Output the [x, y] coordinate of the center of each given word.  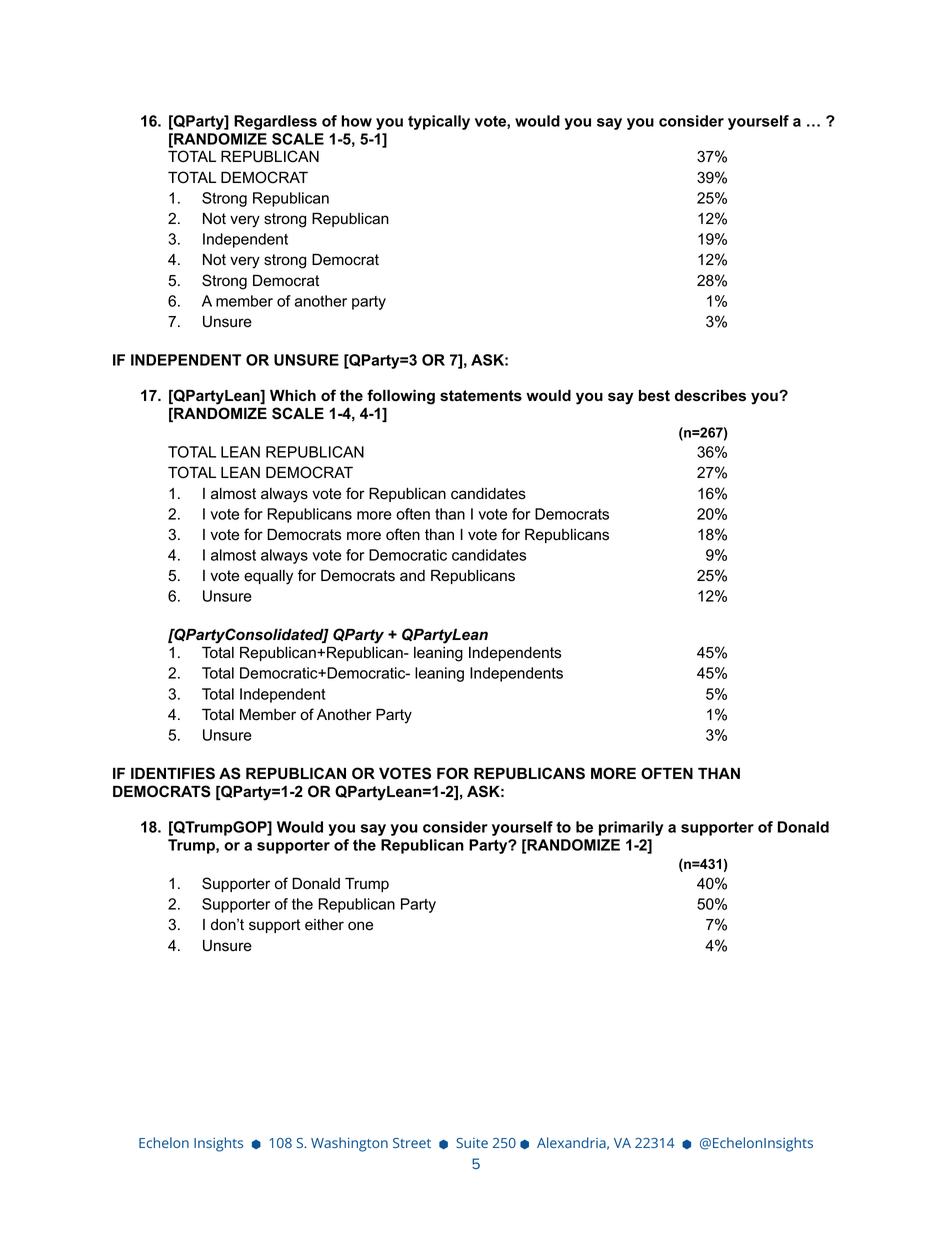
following [401, 397]
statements [481, 396]
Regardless [275, 122]
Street [412, 1143]
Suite [472, 1143]
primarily [631, 828]
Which [293, 395]
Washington [349, 1144]
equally [268, 577]
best [654, 396]
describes [710, 395]
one [360, 926]
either [324, 925]
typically [439, 122]
